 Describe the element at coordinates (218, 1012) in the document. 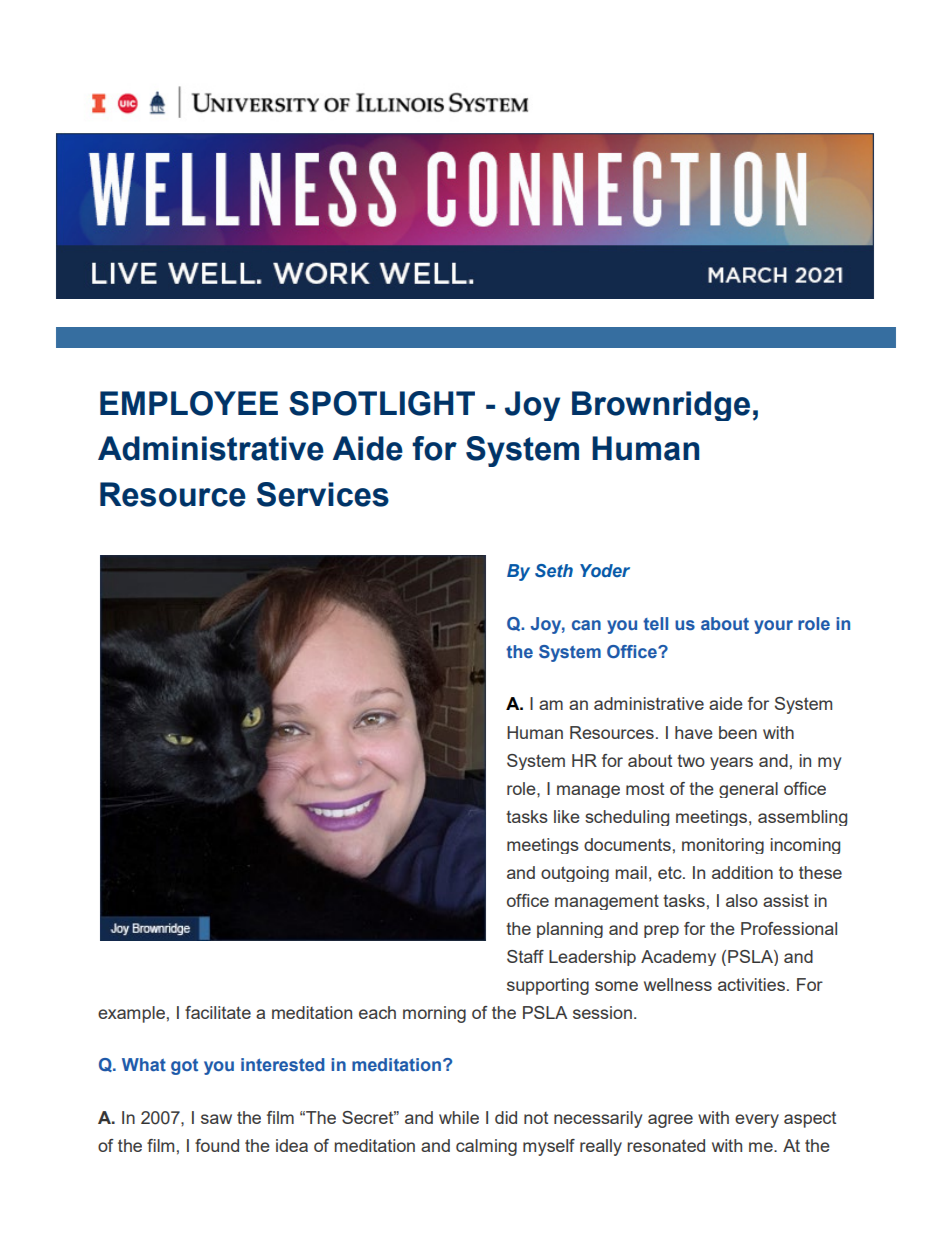

I see `facilitate` at that location.
